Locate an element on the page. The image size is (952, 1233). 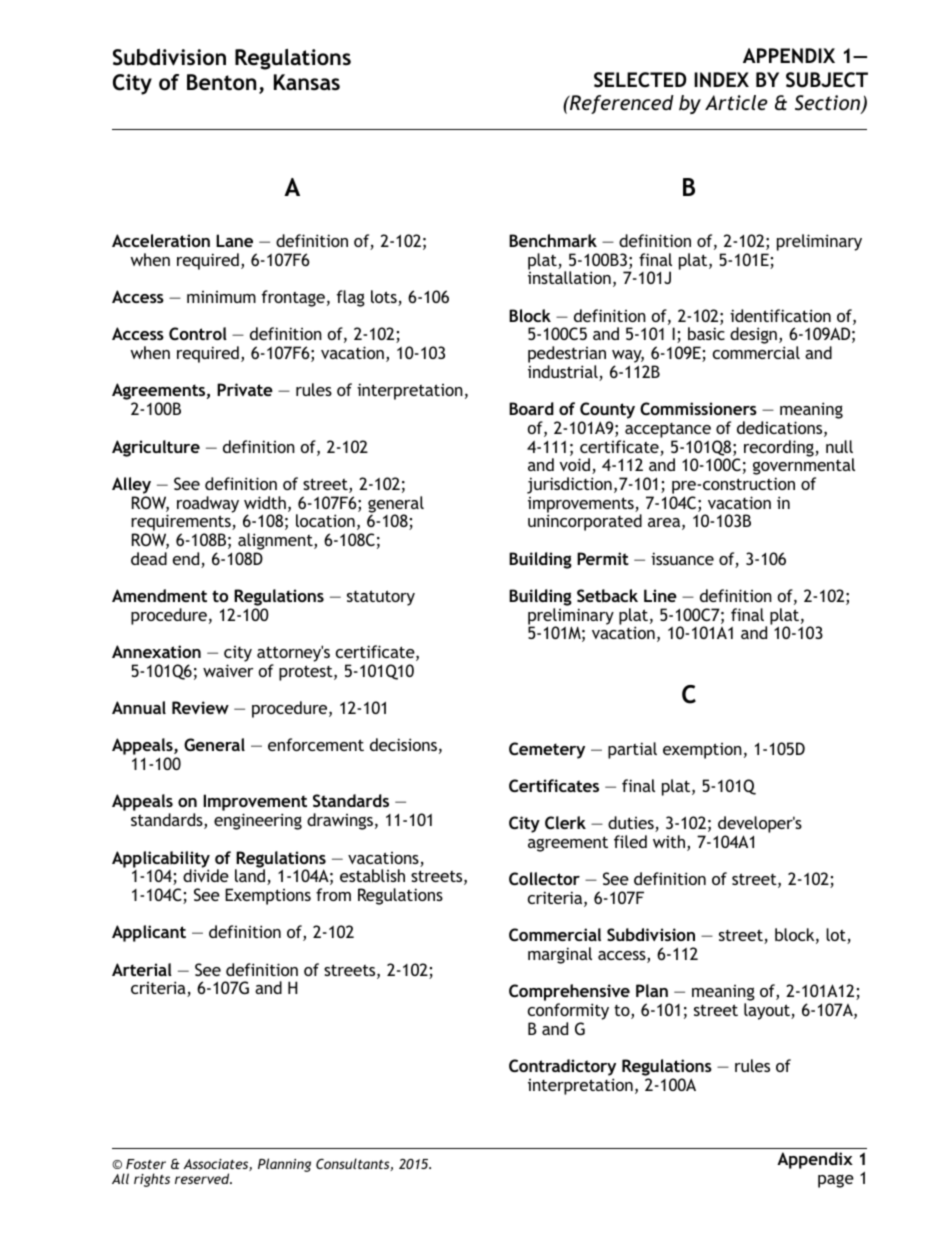
Contradictory is located at coordinates (562, 1069).
